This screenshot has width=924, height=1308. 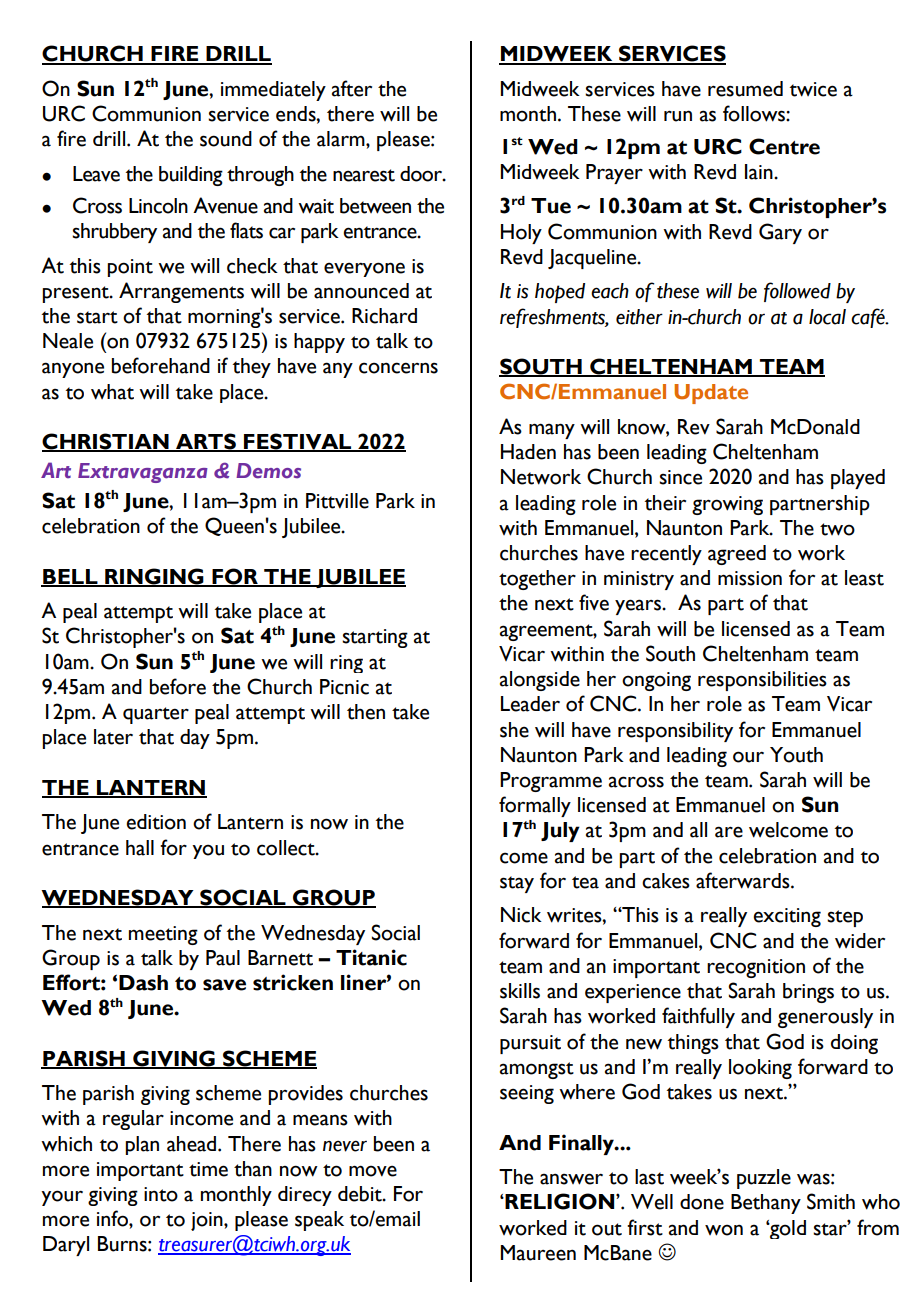 I want to click on Nick, so click(x=521, y=915).
